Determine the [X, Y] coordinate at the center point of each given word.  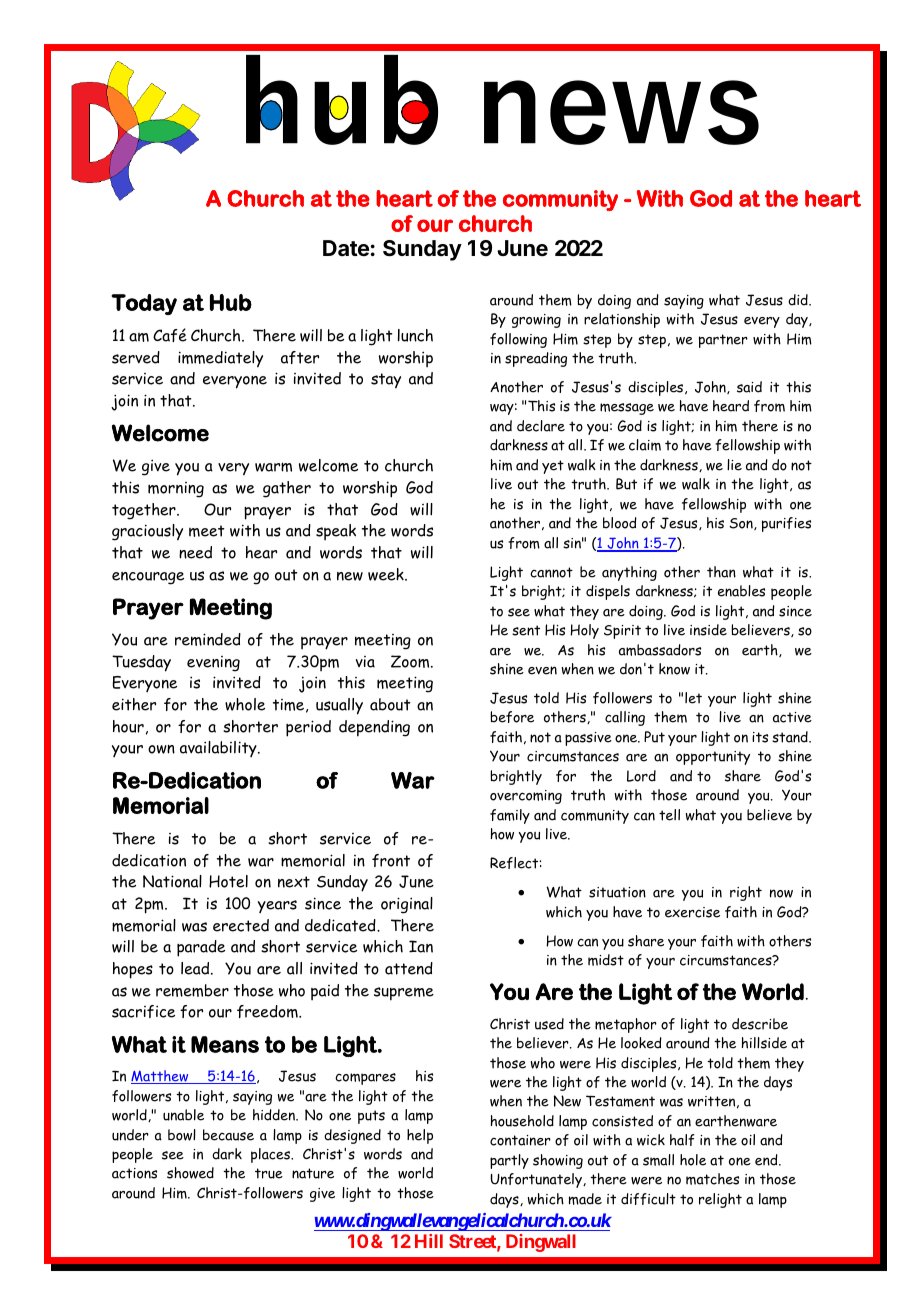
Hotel [228, 881]
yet [553, 467]
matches [712, 1179]
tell [669, 815]
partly [509, 1161]
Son [742, 524]
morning [176, 490]
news [621, 112]
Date [346, 248]
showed [190, 1173]
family [510, 816]
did [799, 300]
